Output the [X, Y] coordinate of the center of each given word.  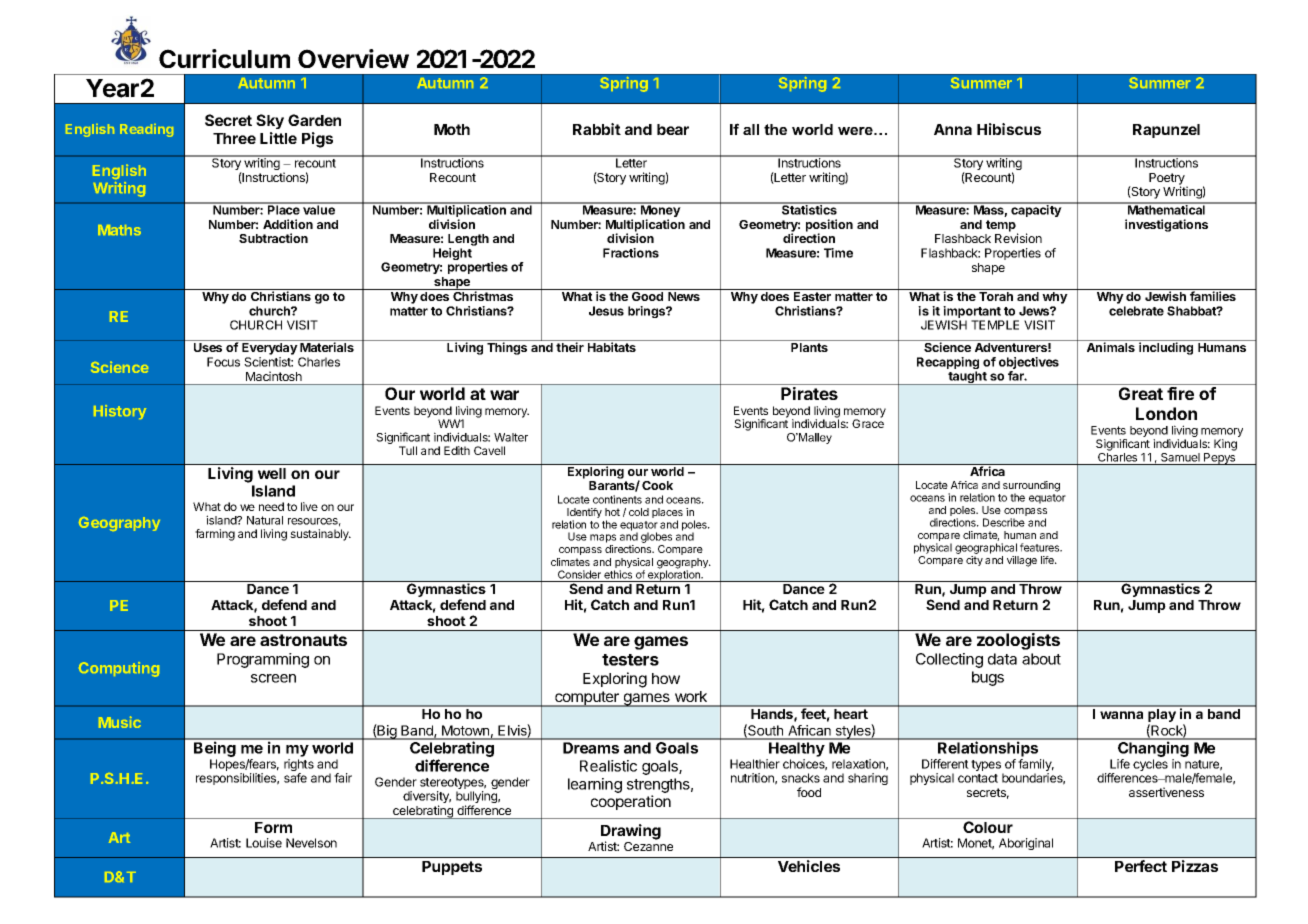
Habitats [612, 347]
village [1022, 561]
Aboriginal [1026, 844]
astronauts [303, 640]
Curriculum [224, 59]
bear [673, 129]
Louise [264, 843]
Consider [579, 574]
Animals [1111, 347]
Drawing [631, 833]
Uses [208, 347]
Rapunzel [1166, 131]
